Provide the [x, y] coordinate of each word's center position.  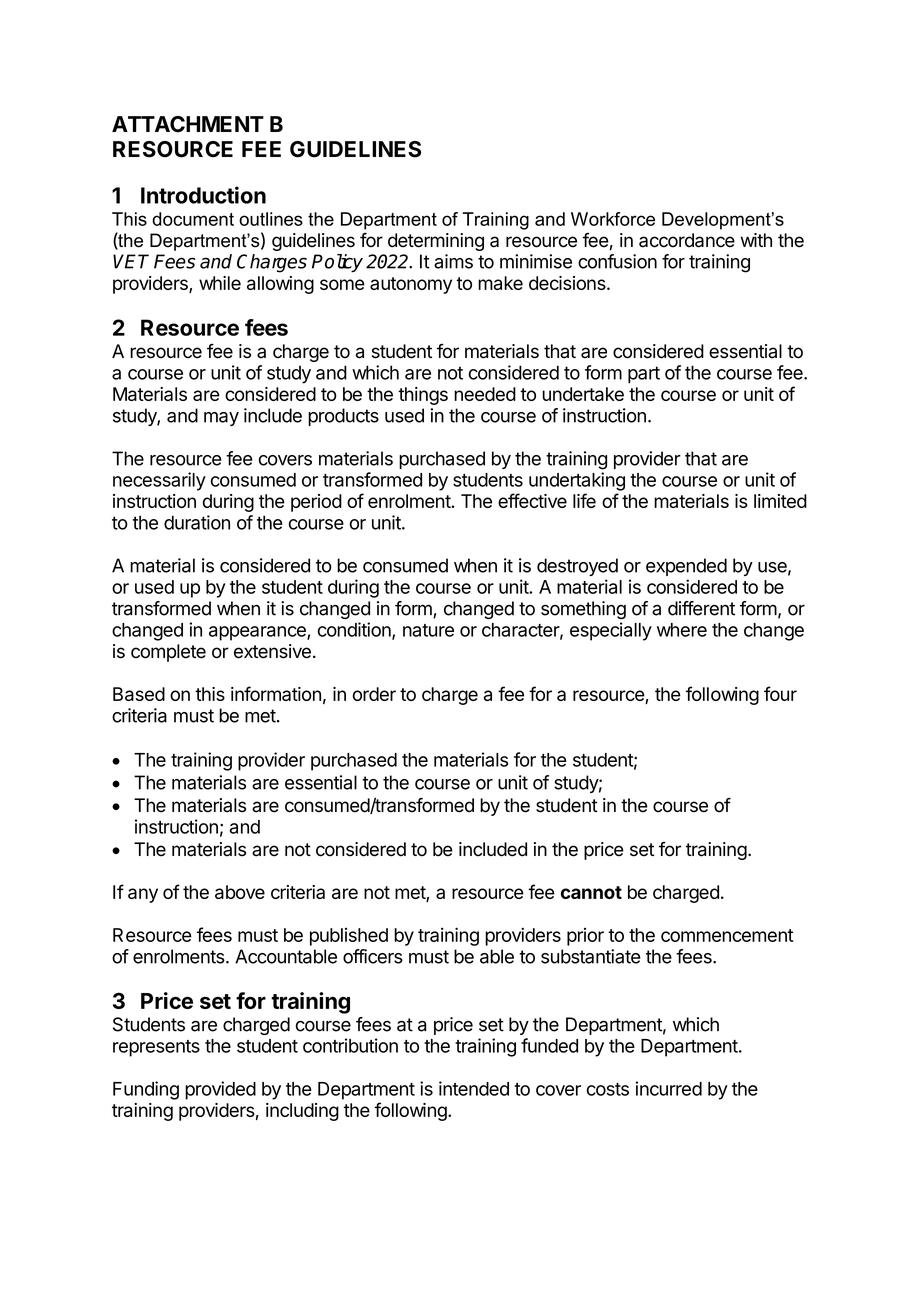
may [221, 419]
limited [780, 501]
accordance [687, 240]
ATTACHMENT [188, 124]
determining [436, 242]
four [780, 693]
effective [532, 500]
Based [139, 694]
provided [220, 1090]
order [374, 694]
